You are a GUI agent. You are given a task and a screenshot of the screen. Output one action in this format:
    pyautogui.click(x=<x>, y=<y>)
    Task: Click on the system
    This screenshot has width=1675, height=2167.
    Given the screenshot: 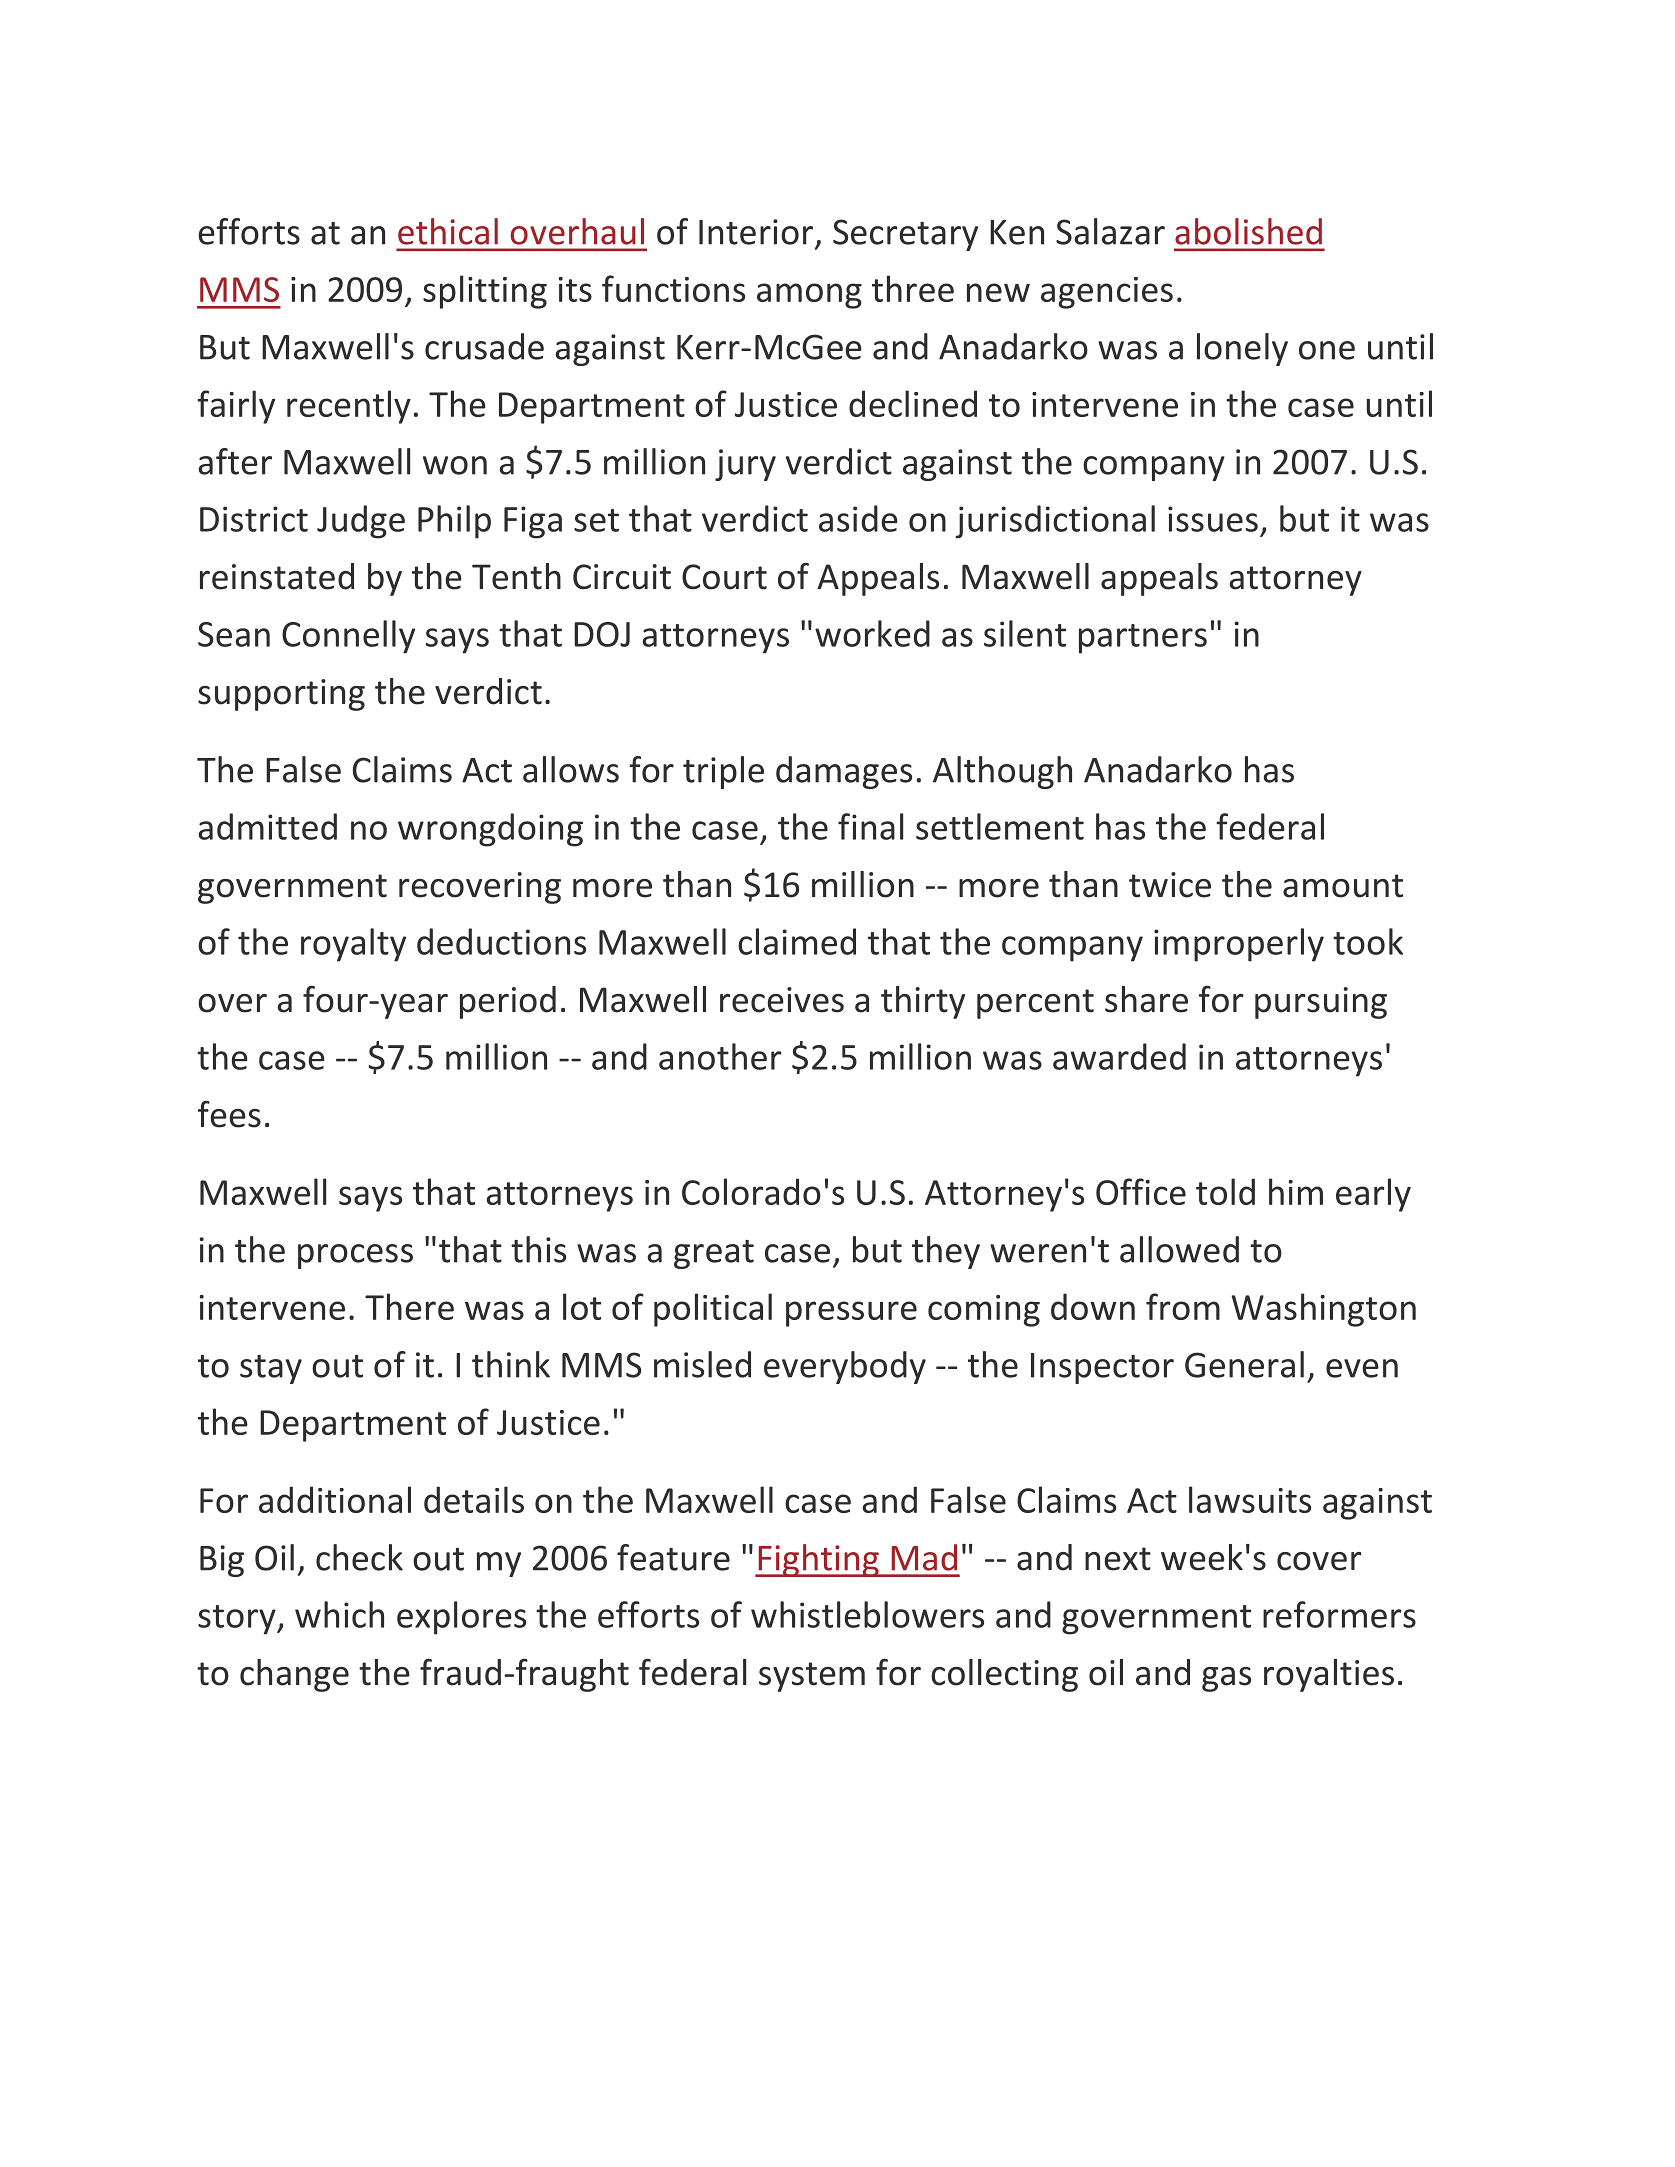 What is the action you would take?
    pyautogui.click(x=812, y=1677)
